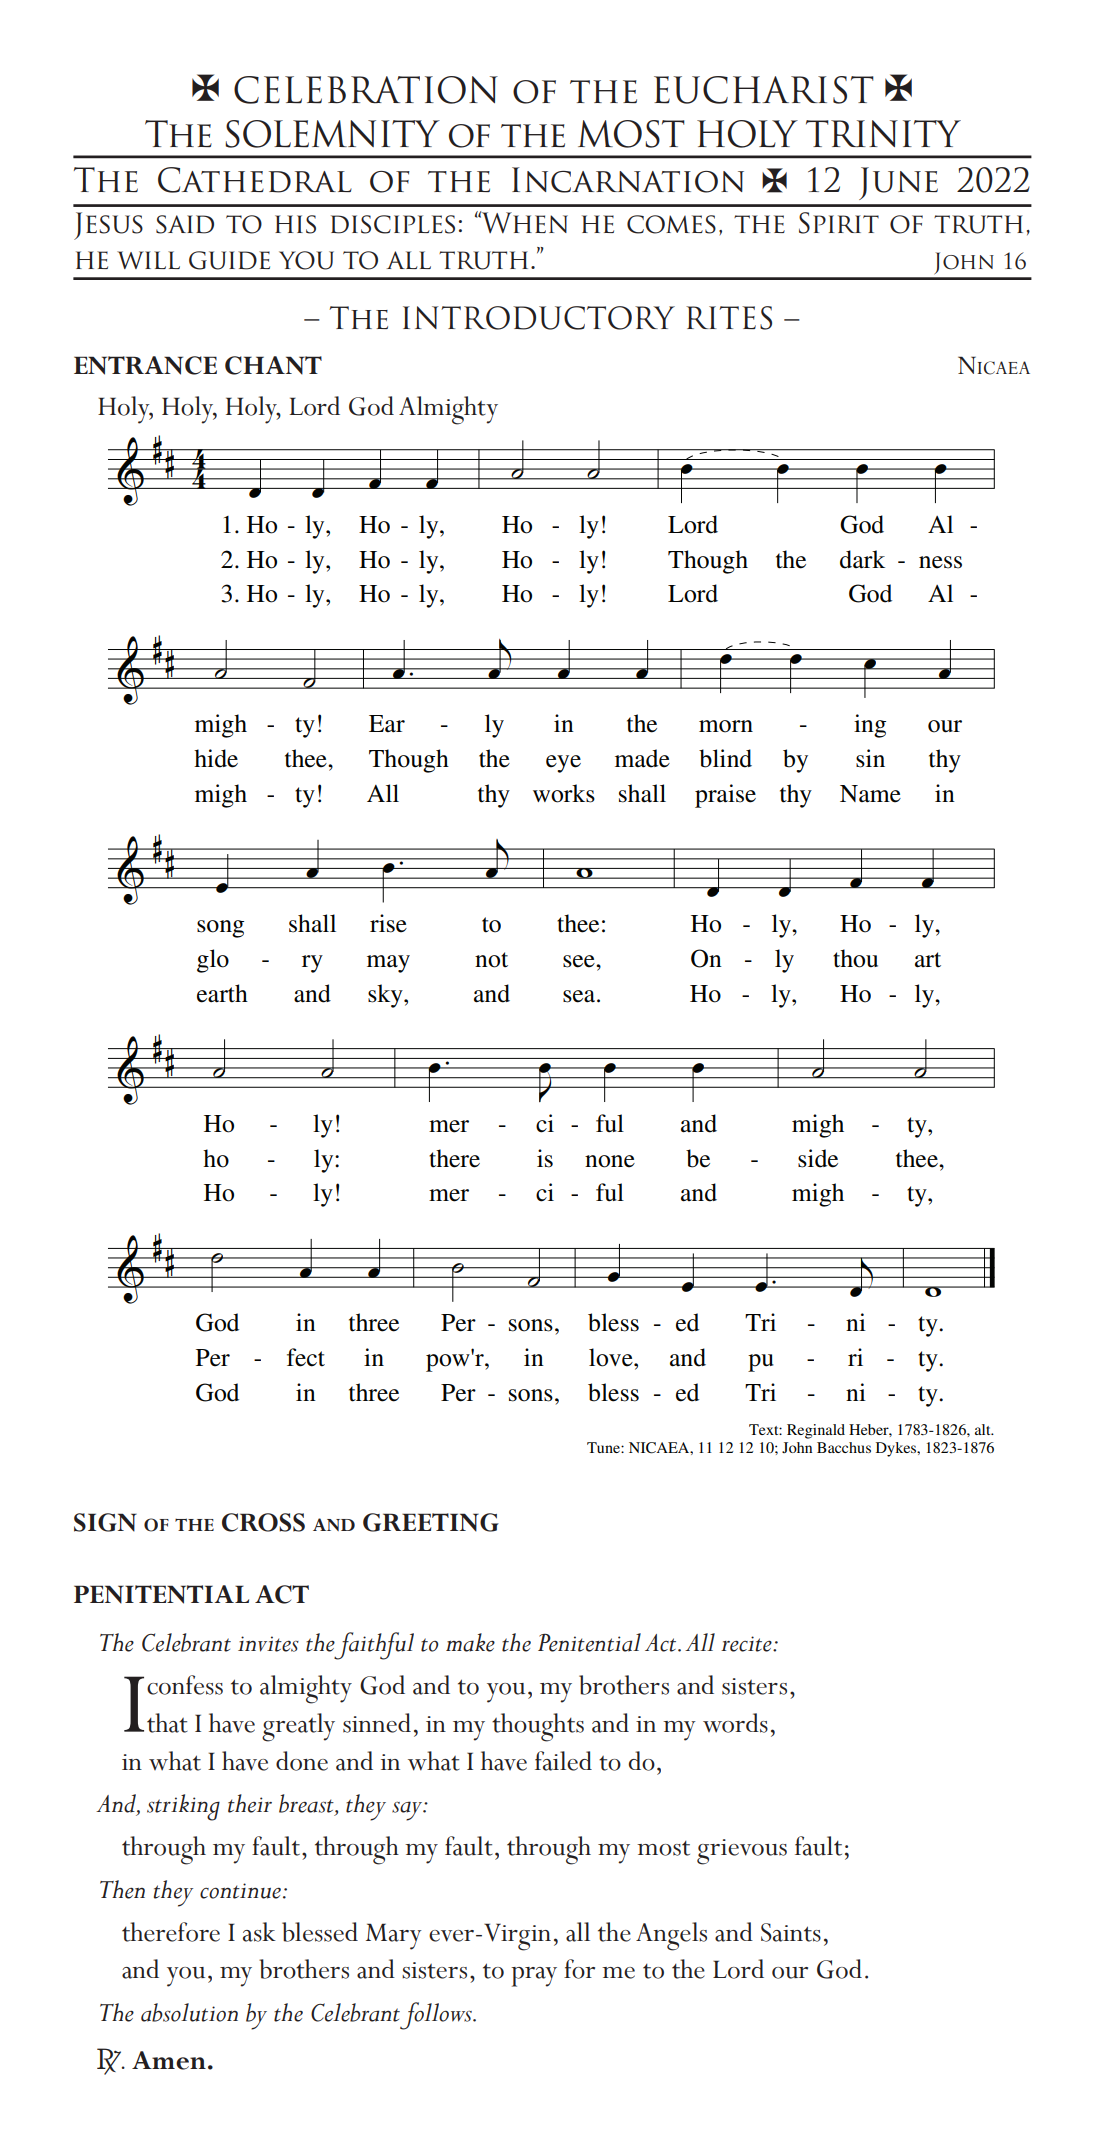 The image size is (1104, 2143). Describe the element at coordinates (189, 2012) in the page. I see `absolution` at that location.
